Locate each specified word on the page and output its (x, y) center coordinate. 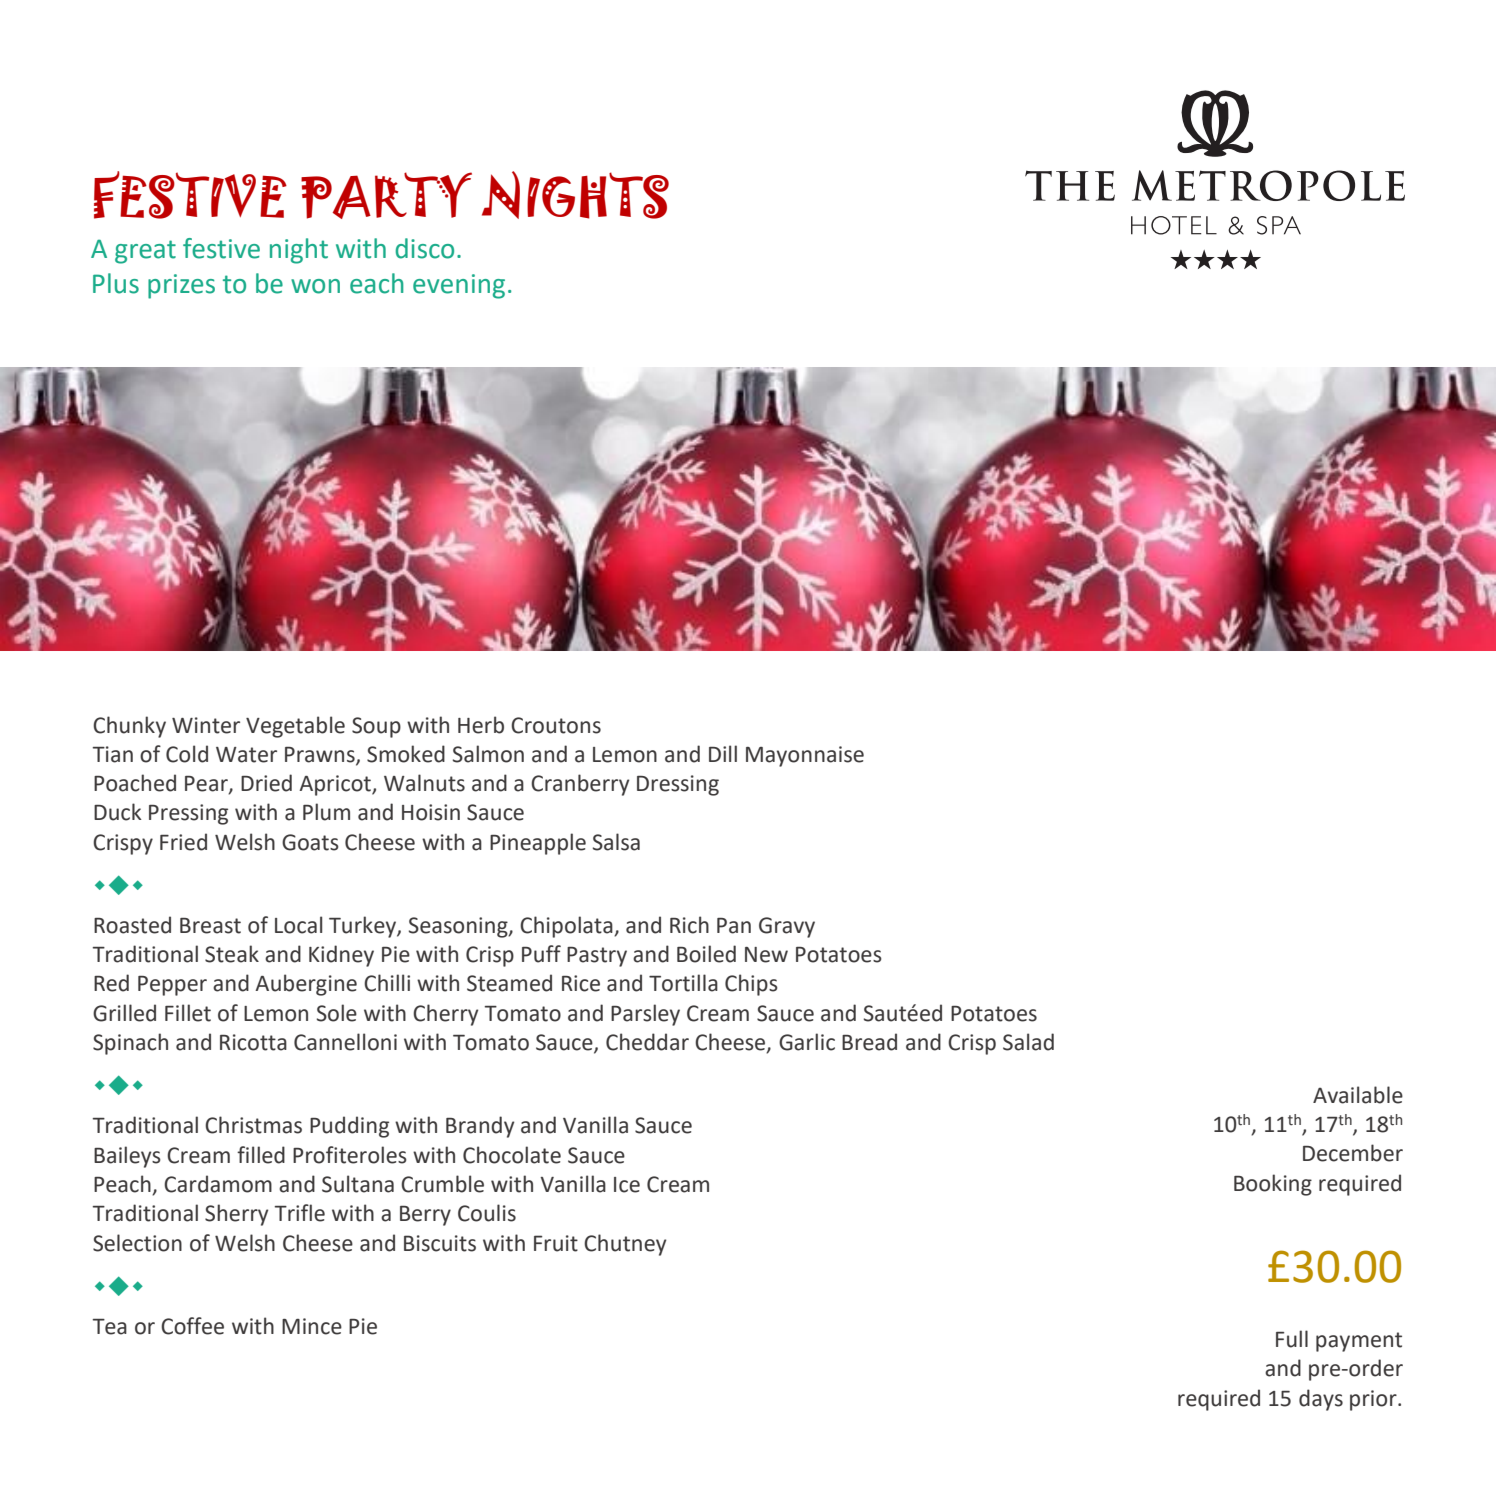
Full (1292, 1339)
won (315, 286)
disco (424, 248)
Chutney (625, 1245)
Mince (312, 1326)
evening (459, 286)
